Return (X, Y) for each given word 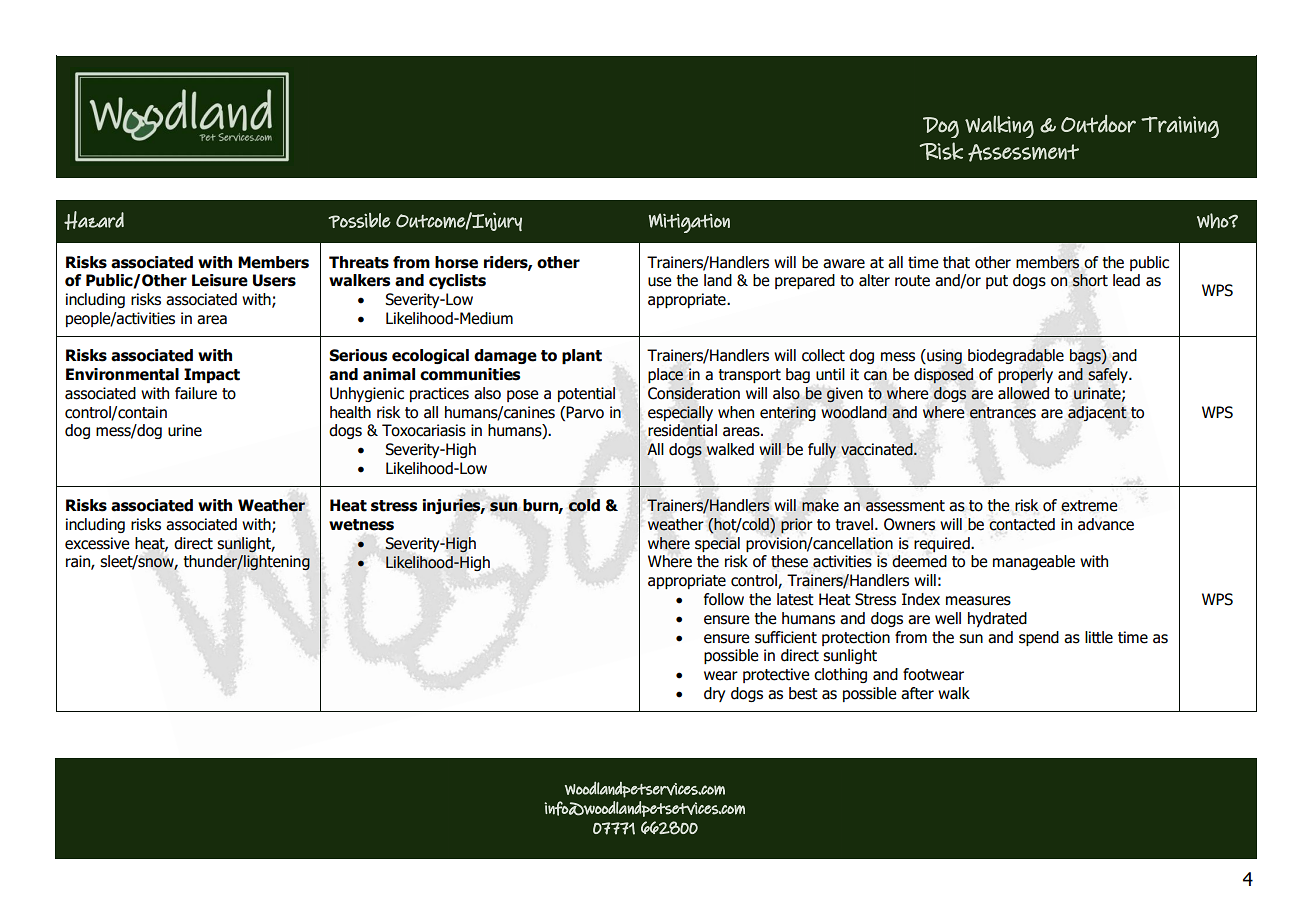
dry (714, 694)
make (820, 505)
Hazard (94, 220)
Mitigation (689, 223)
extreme (1089, 506)
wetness (361, 525)
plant (582, 356)
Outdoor (1098, 124)
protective (776, 675)
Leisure (220, 280)
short (1090, 280)
